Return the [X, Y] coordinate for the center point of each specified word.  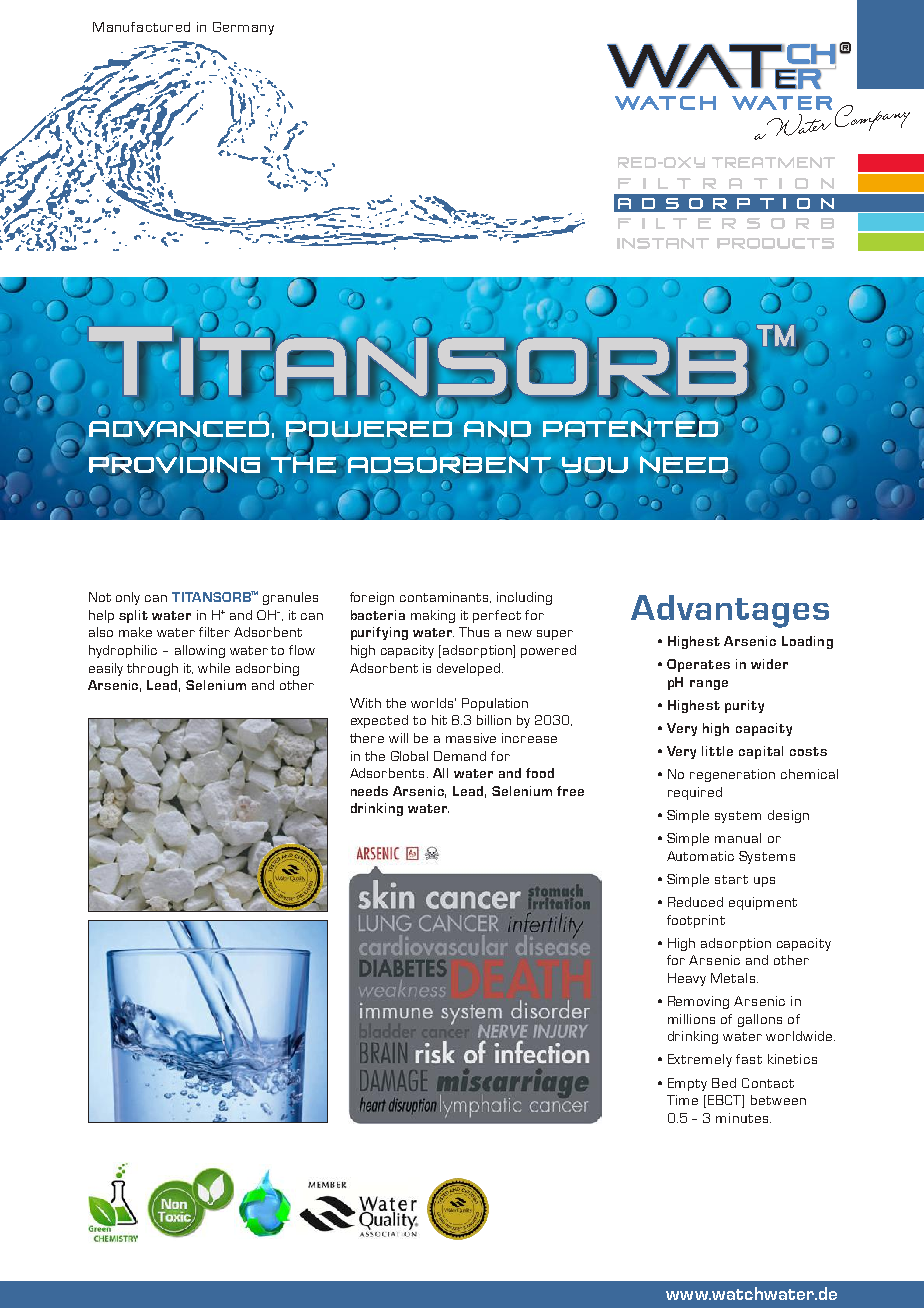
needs [369, 791]
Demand [460, 756]
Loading [807, 642]
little [717, 751]
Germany [243, 28]
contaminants [445, 597]
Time [682, 1100]
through [152, 669]
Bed [724, 1083]
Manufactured [141, 27]
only [128, 598]
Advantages [730, 611]
